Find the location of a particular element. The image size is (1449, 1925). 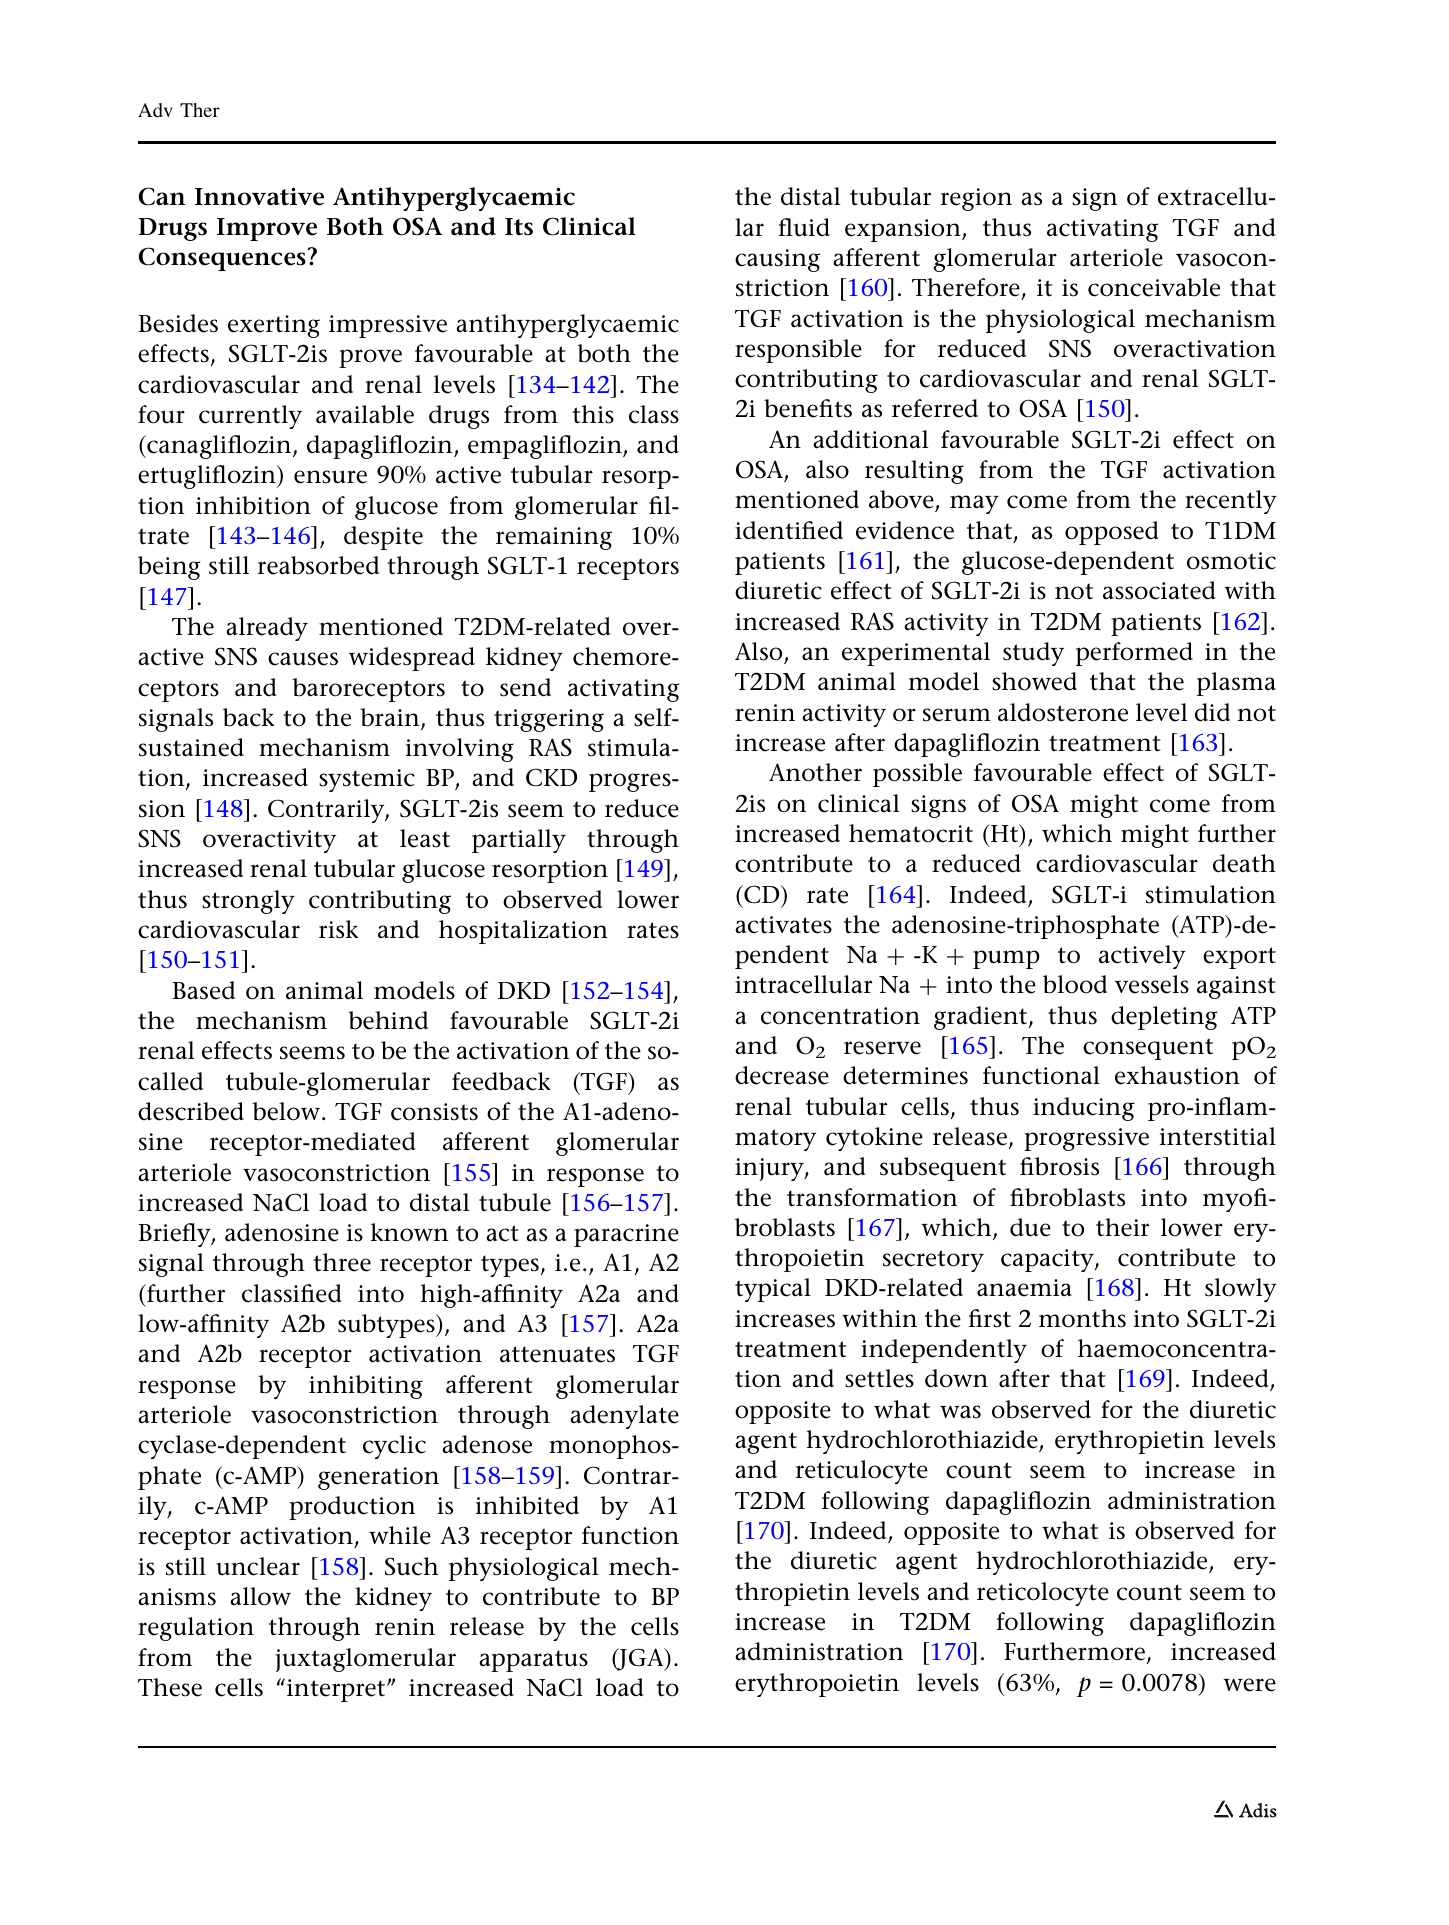

apparatus is located at coordinates (533, 1661).
